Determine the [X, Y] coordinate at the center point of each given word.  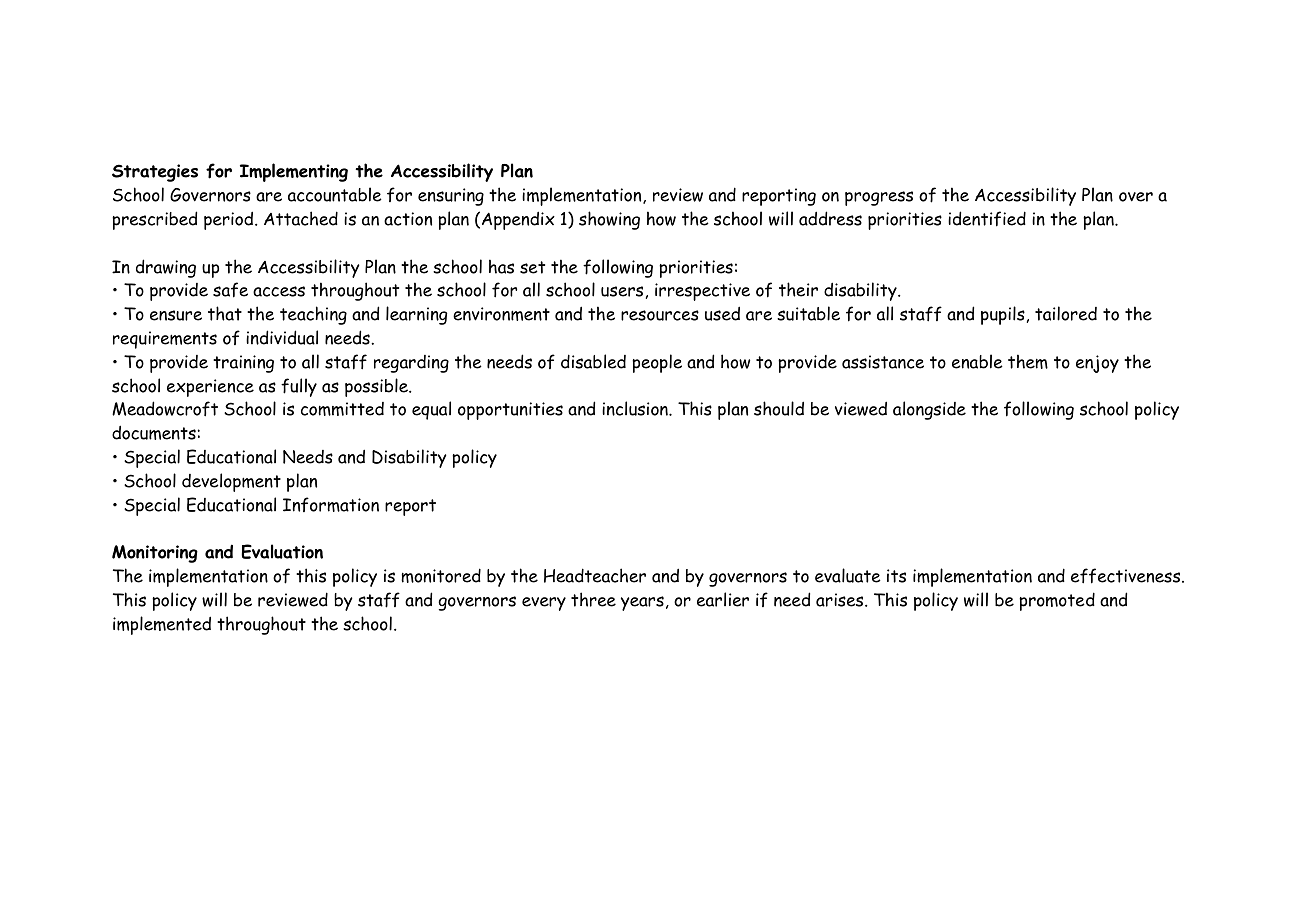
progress [879, 198]
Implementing [294, 172]
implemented [162, 625]
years [642, 603]
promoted [1057, 601]
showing [609, 220]
